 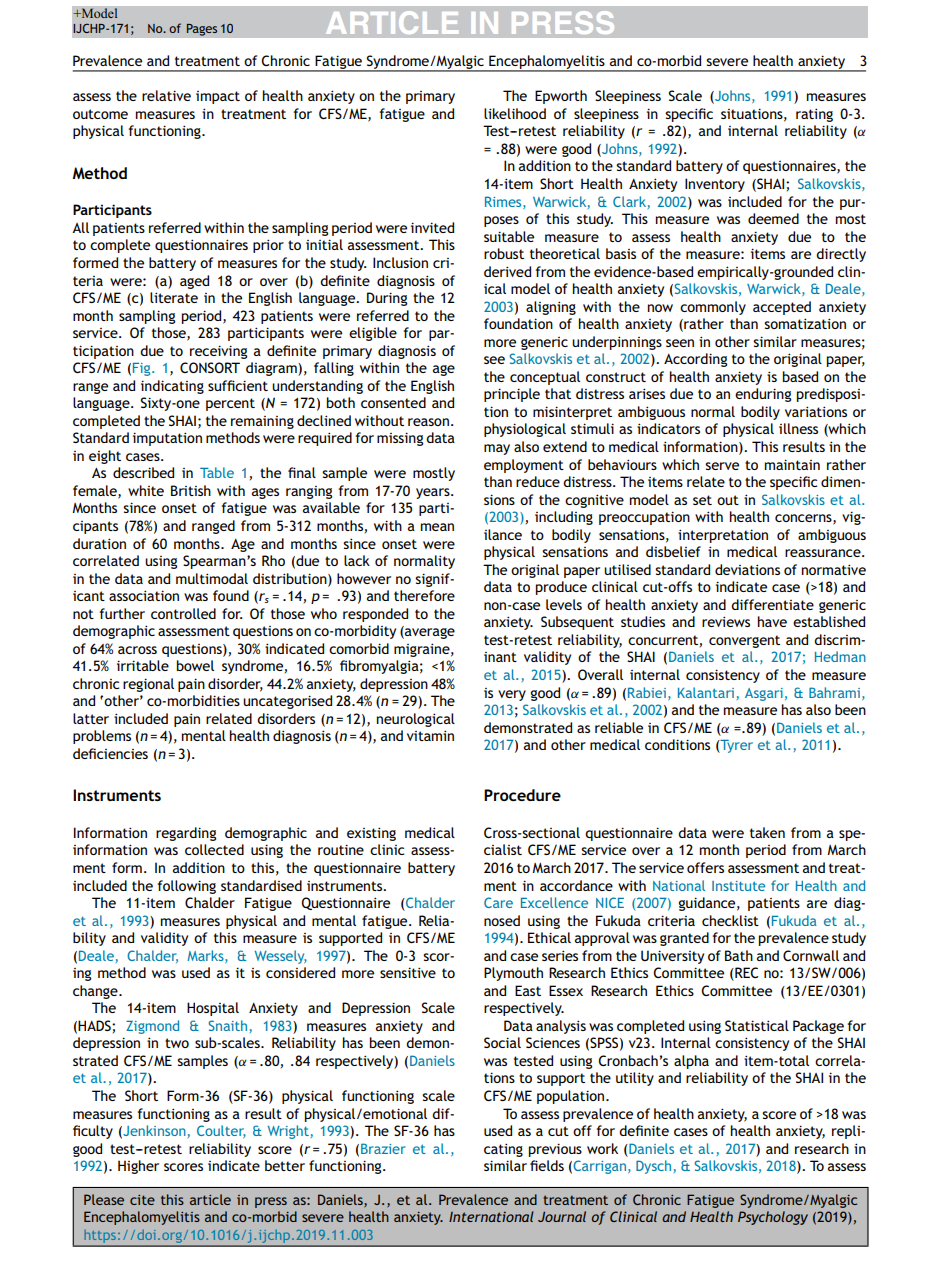 I want to click on relative, so click(x=166, y=95).
